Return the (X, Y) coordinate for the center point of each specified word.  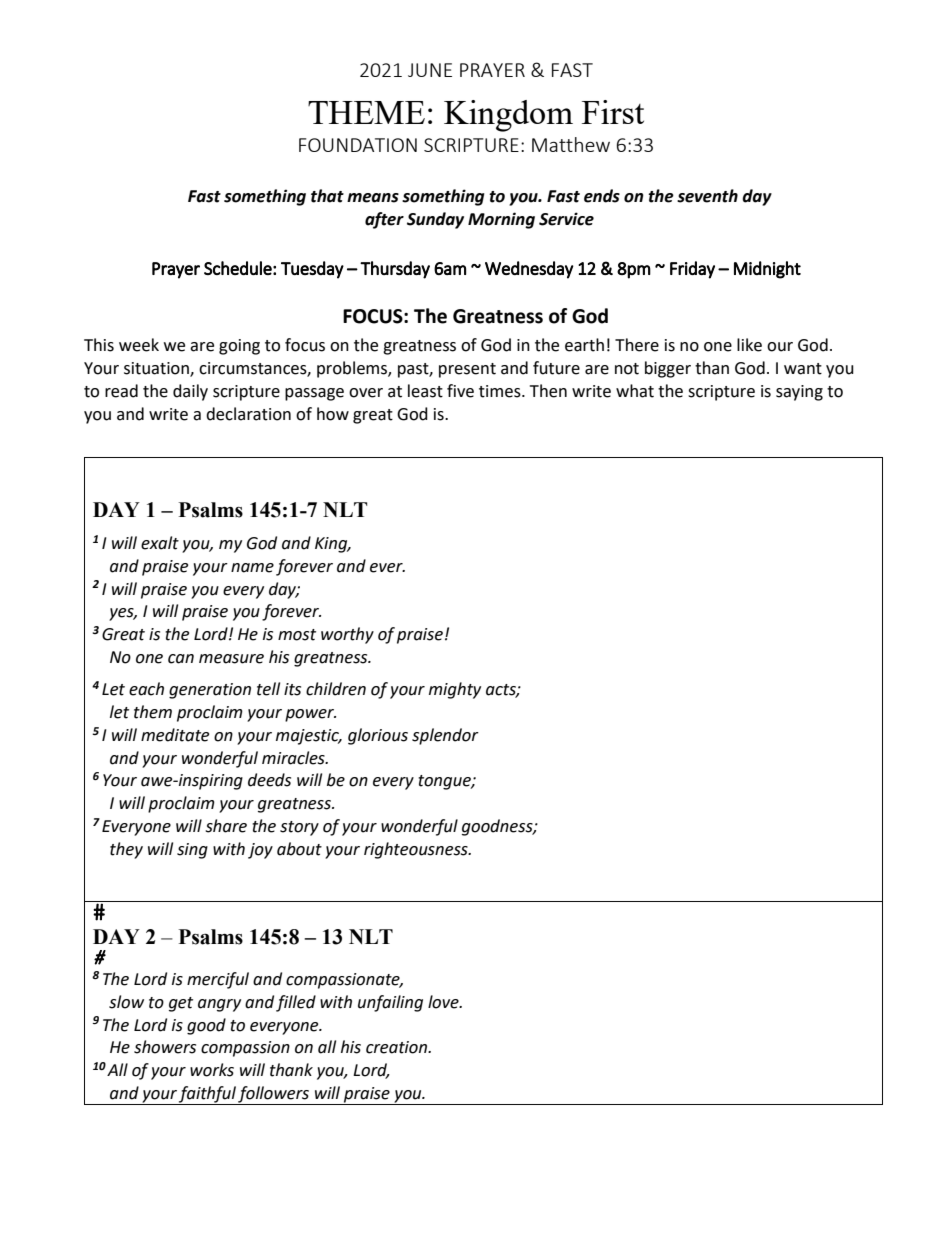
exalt (160, 543)
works (212, 1070)
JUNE (430, 70)
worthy (347, 635)
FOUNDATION (358, 145)
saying (799, 393)
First (613, 112)
